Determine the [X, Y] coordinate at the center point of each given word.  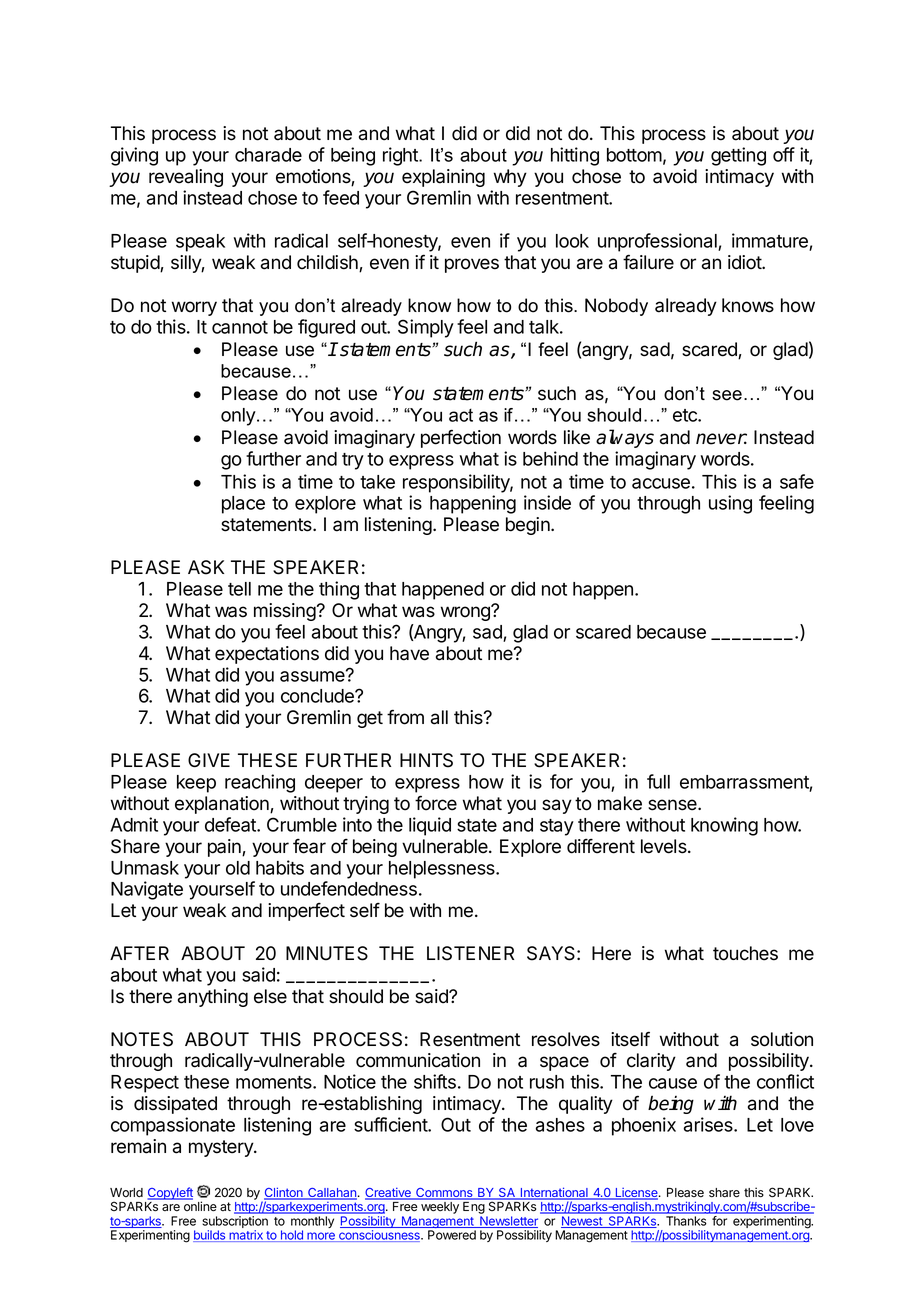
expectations [267, 655]
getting [738, 156]
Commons [444, 1194]
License [636, 1194]
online [200, 1206]
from [405, 717]
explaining [443, 178]
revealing [186, 178]
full [658, 781]
